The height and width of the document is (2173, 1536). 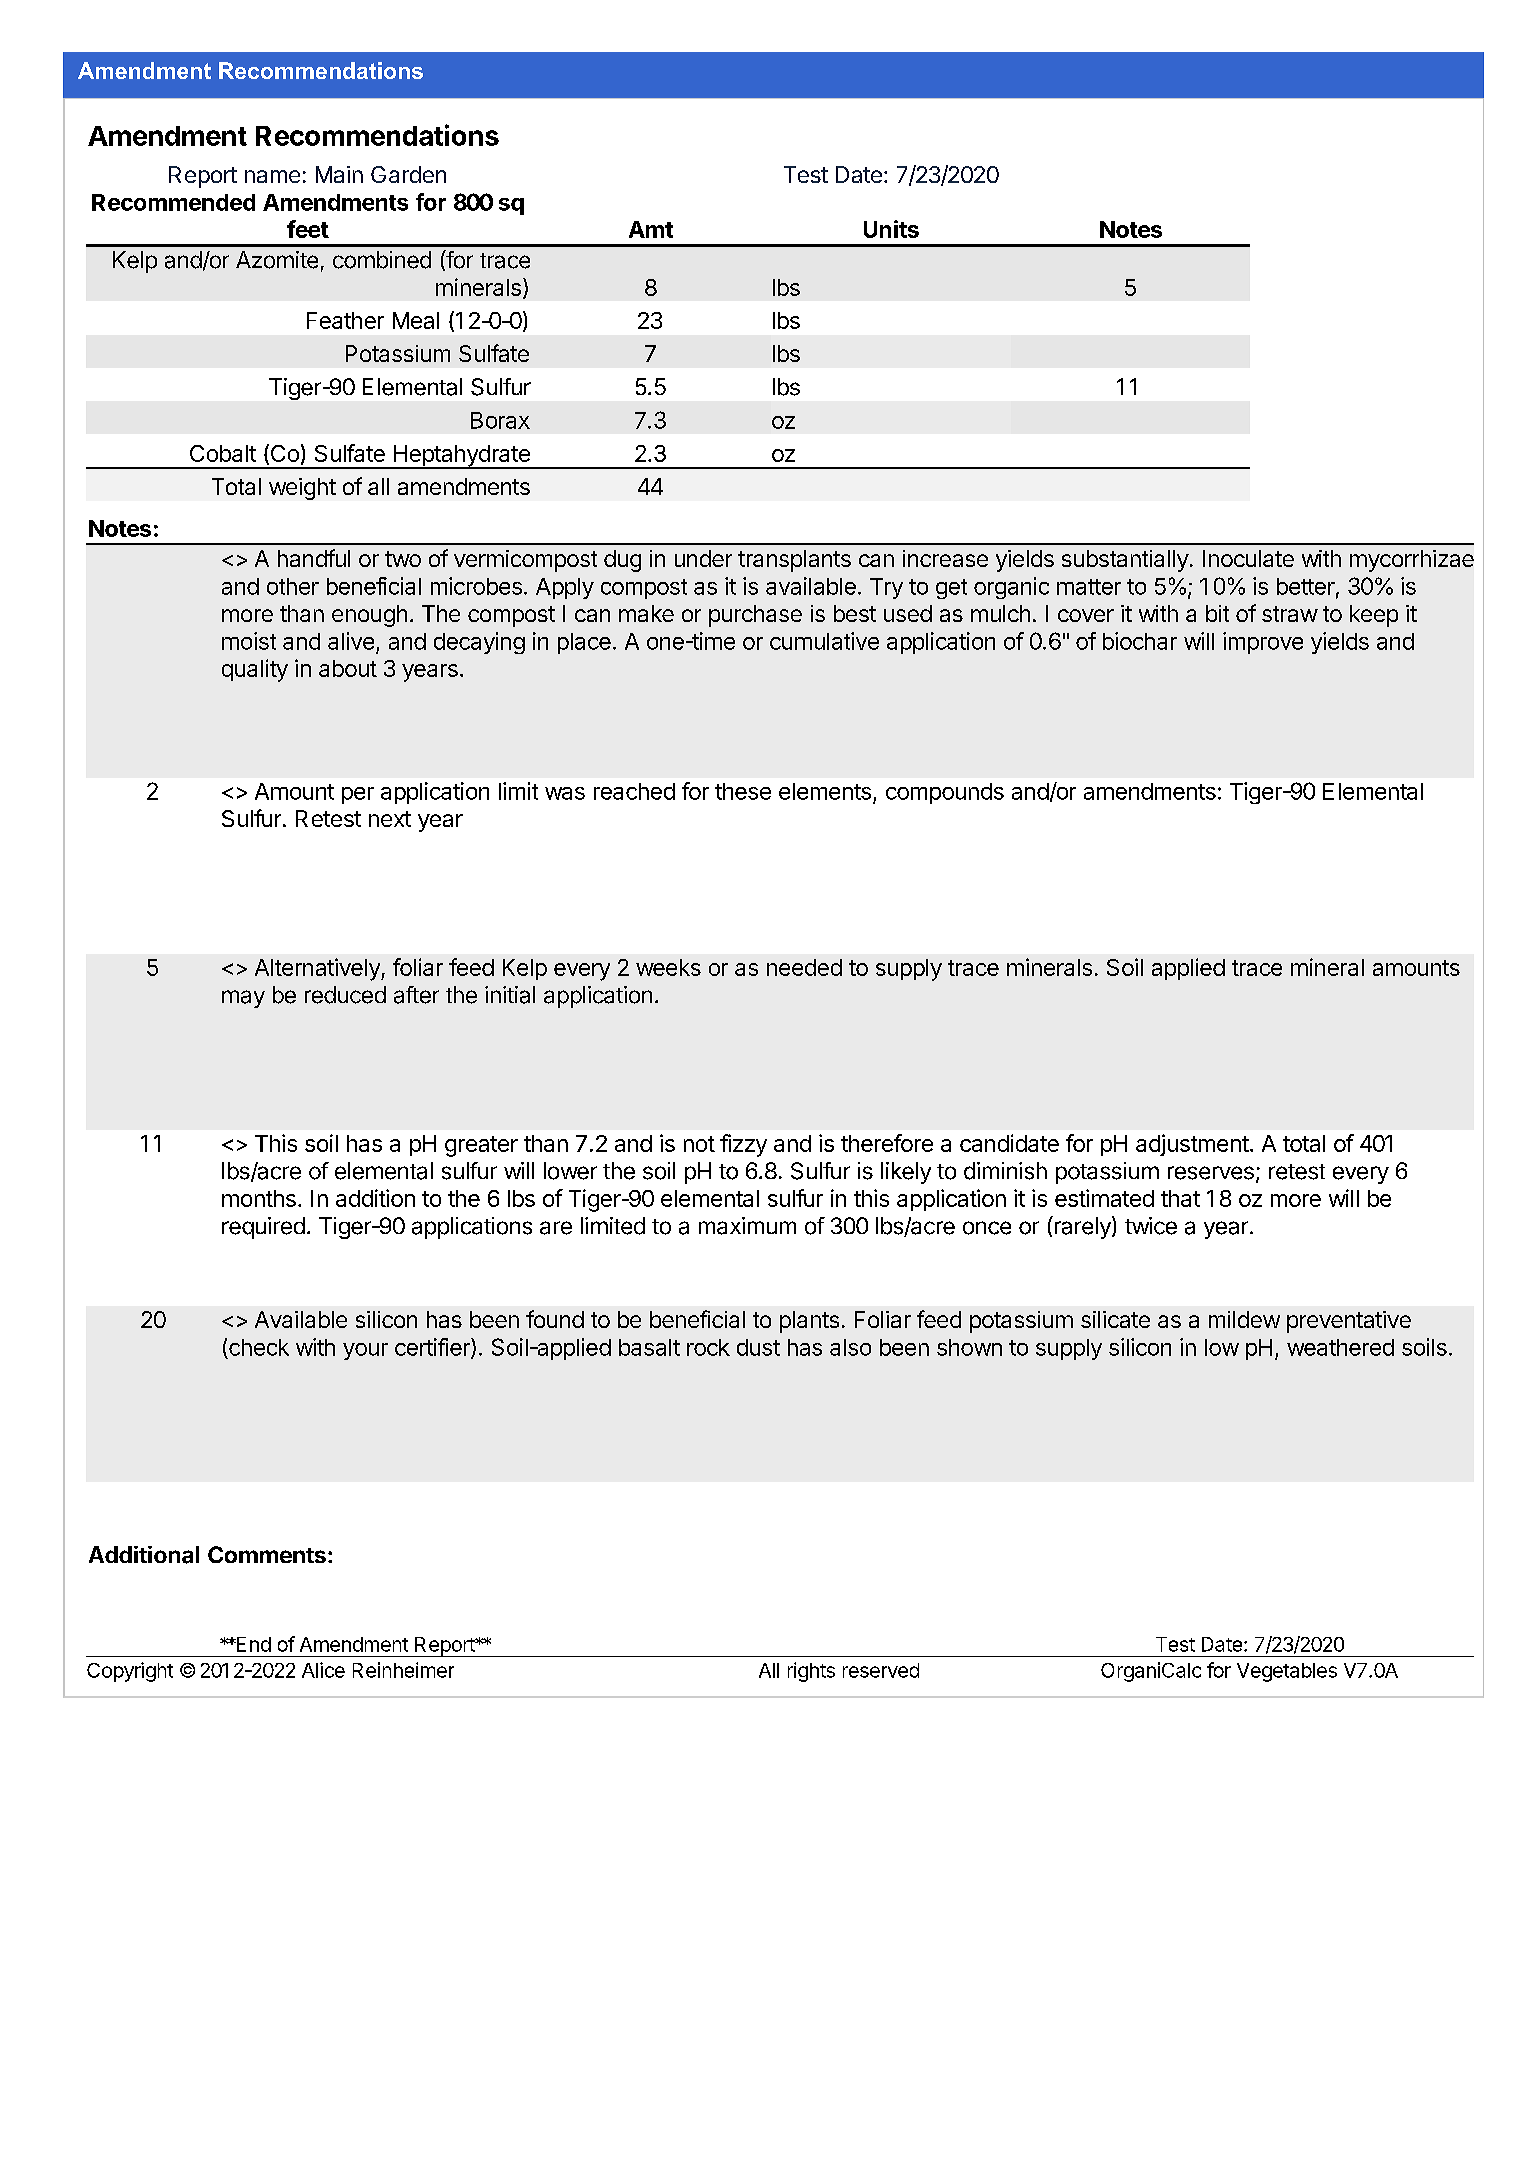 I want to click on compounds, so click(x=945, y=793).
